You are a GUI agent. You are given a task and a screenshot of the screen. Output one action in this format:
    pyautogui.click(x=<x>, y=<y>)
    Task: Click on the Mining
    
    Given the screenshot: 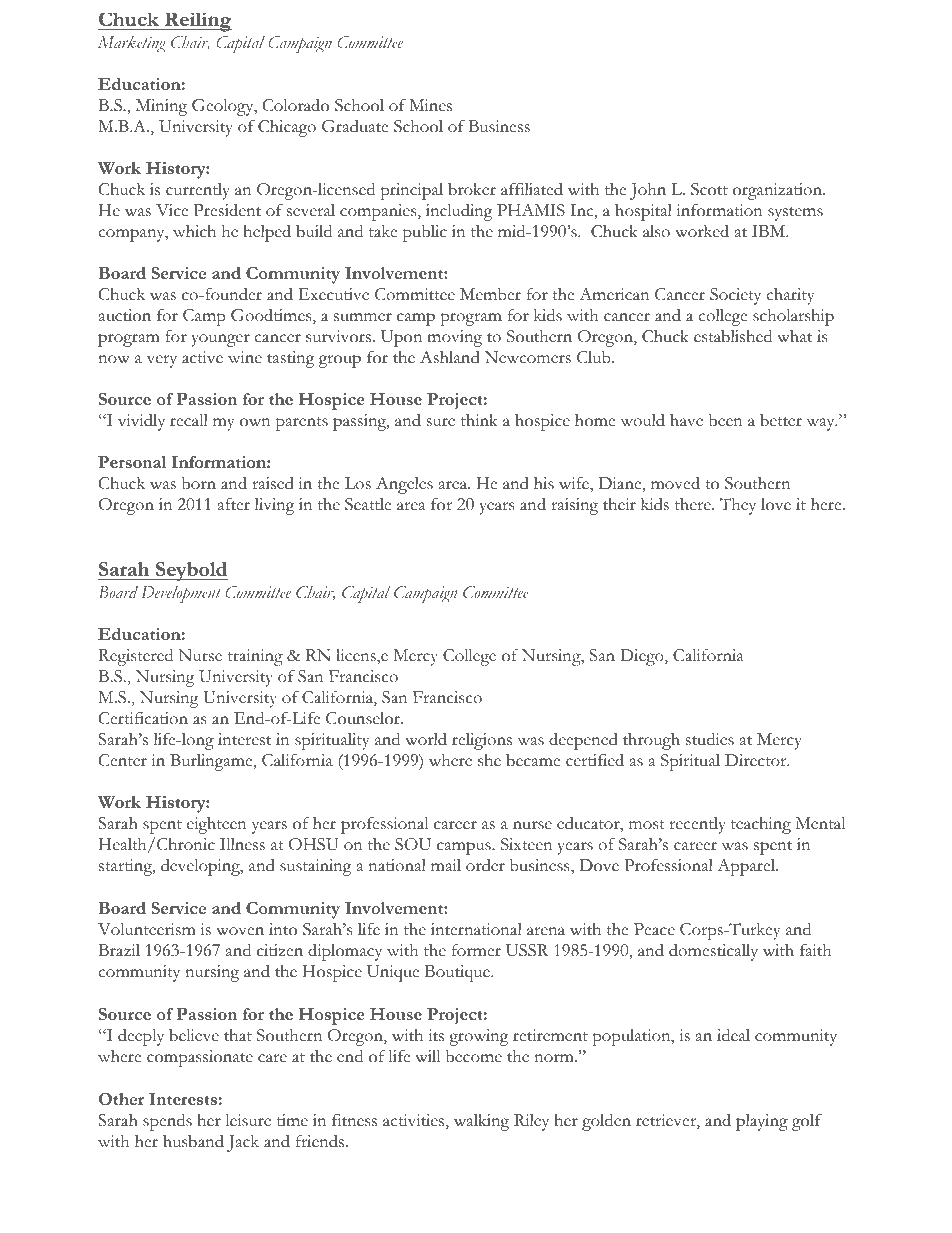 What is the action you would take?
    pyautogui.click(x=161, y=107)
